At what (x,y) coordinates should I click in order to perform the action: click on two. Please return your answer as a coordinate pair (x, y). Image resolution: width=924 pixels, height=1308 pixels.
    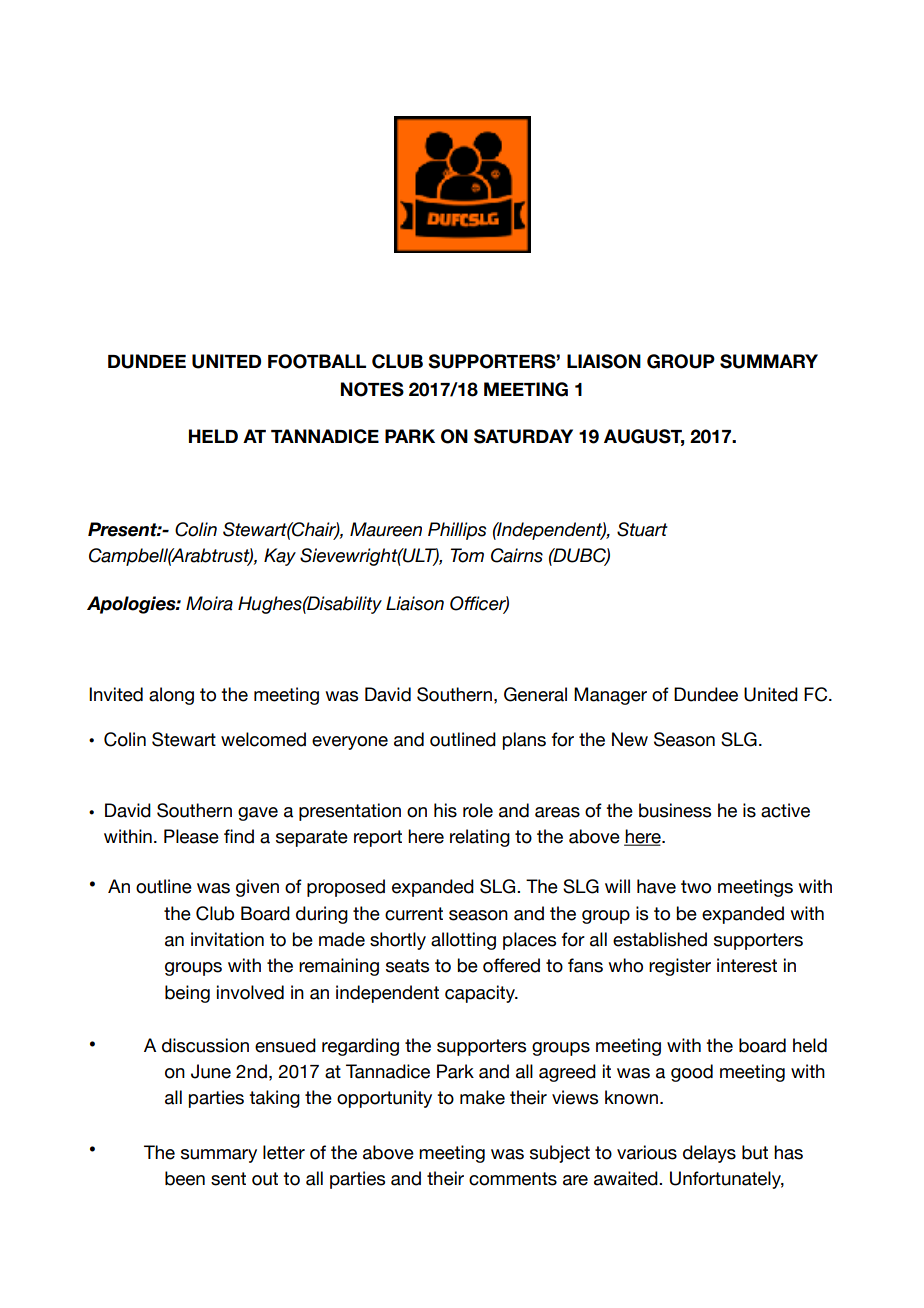
    Looking at the image, I should click on (696, 887).
